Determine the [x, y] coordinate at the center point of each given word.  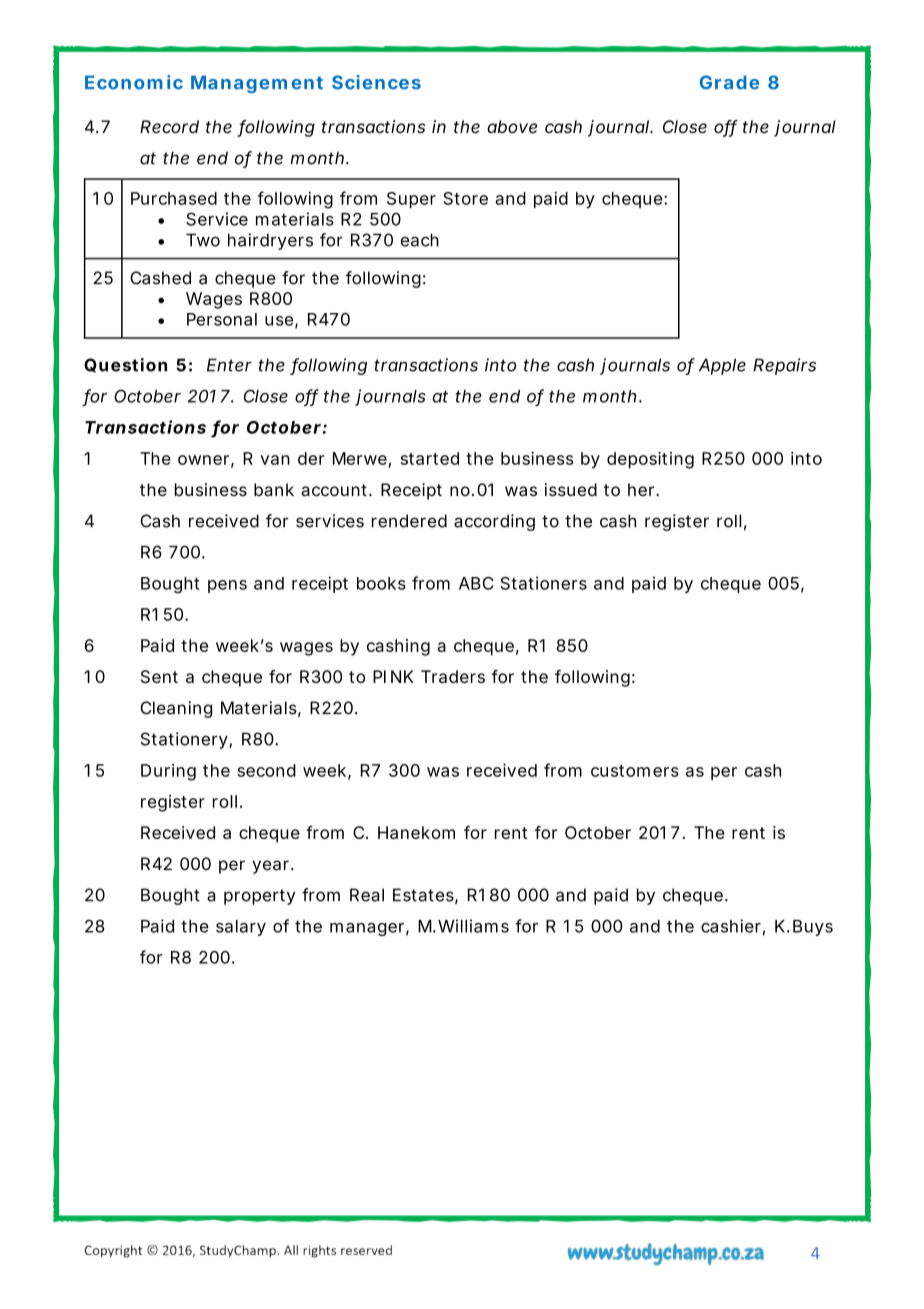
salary [241, 928]
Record [169, 126]
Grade [729, 82]
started [430, 458]
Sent [159, 676]
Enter [229, 365]
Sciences [376, 82]
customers [635, 771]
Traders [453, 676]
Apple [722, 366]
